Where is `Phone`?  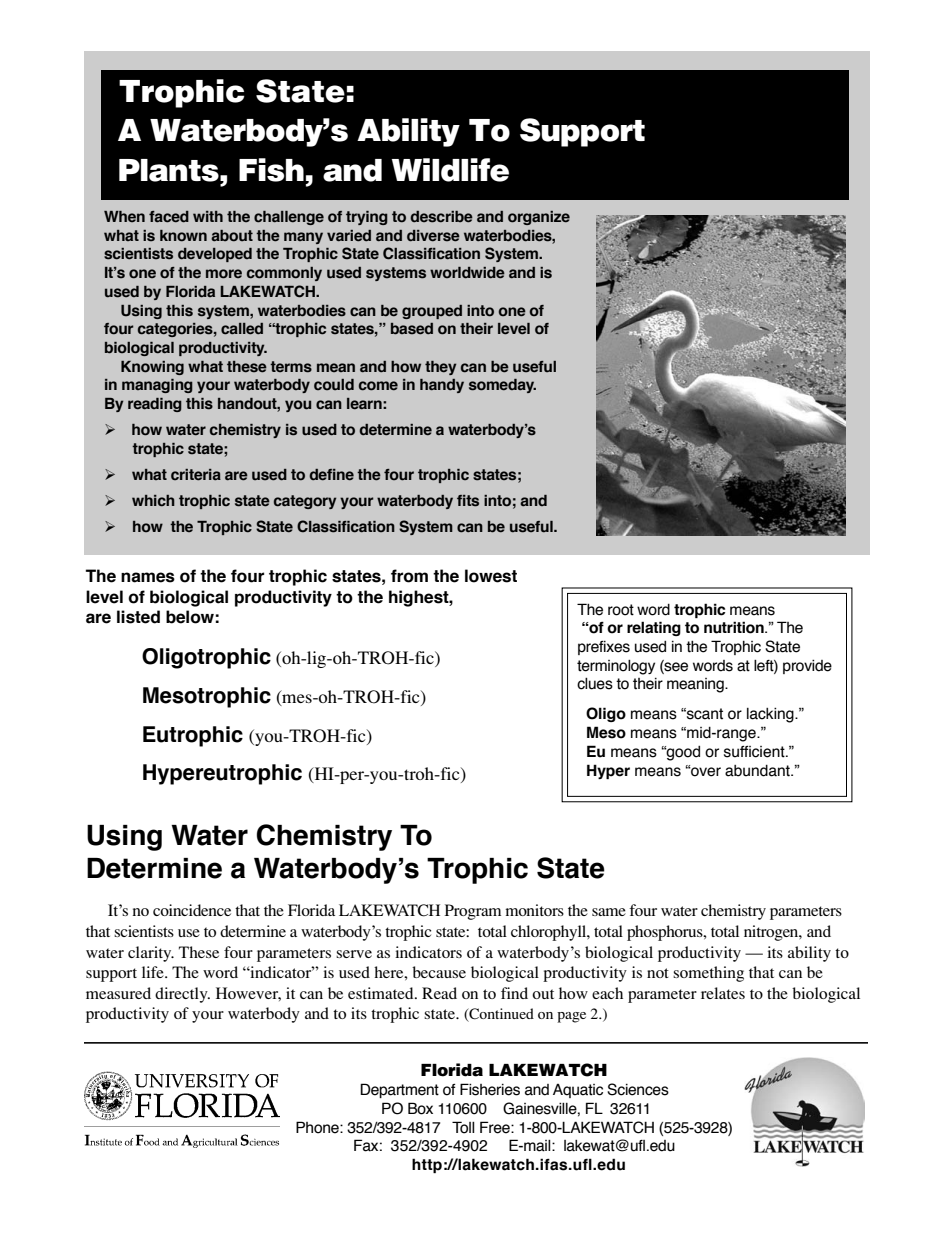
Phone is located at coordinates (318, 1127).
